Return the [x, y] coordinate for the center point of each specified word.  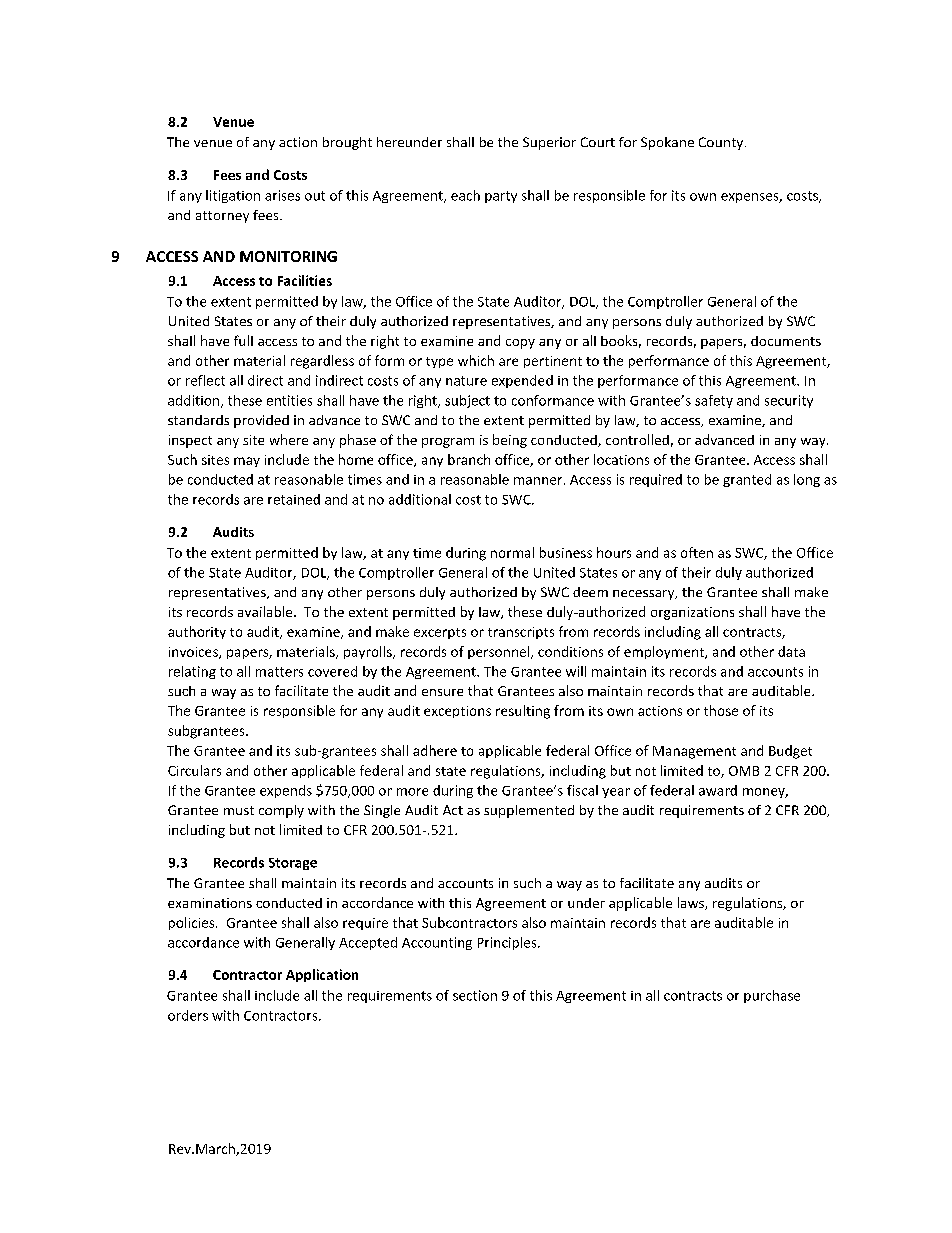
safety [714, 401]
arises [282, 195]
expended [522, 381]
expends [286, 791]
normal [512, 552]
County [722, 143]
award [718, 790]
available [266, 611]
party [501, 197]
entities [289, 400]
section [475, 995]
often [697, 552]
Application [322, 975]
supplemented [529, 811]
